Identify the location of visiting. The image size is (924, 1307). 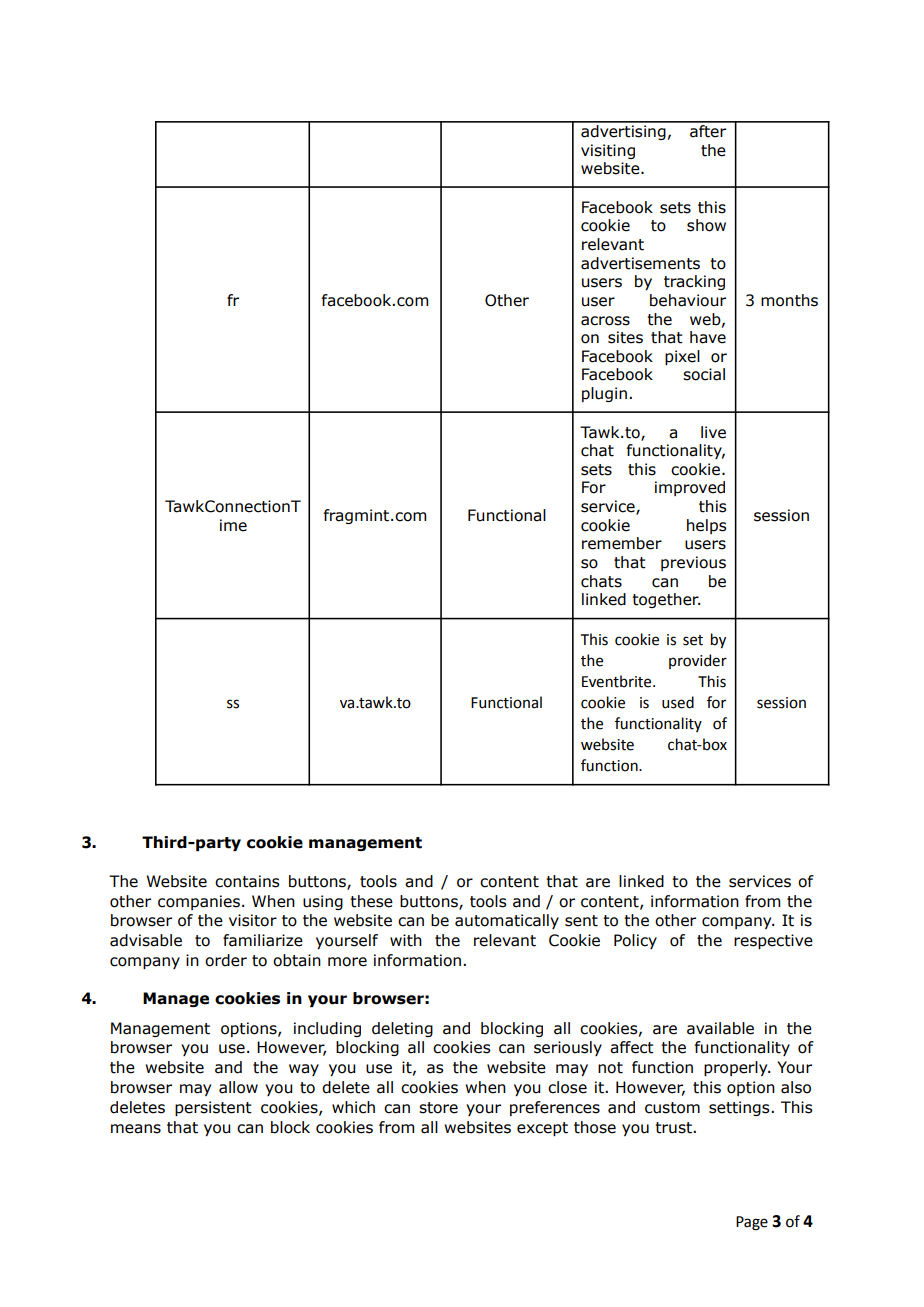
(608, 151).
